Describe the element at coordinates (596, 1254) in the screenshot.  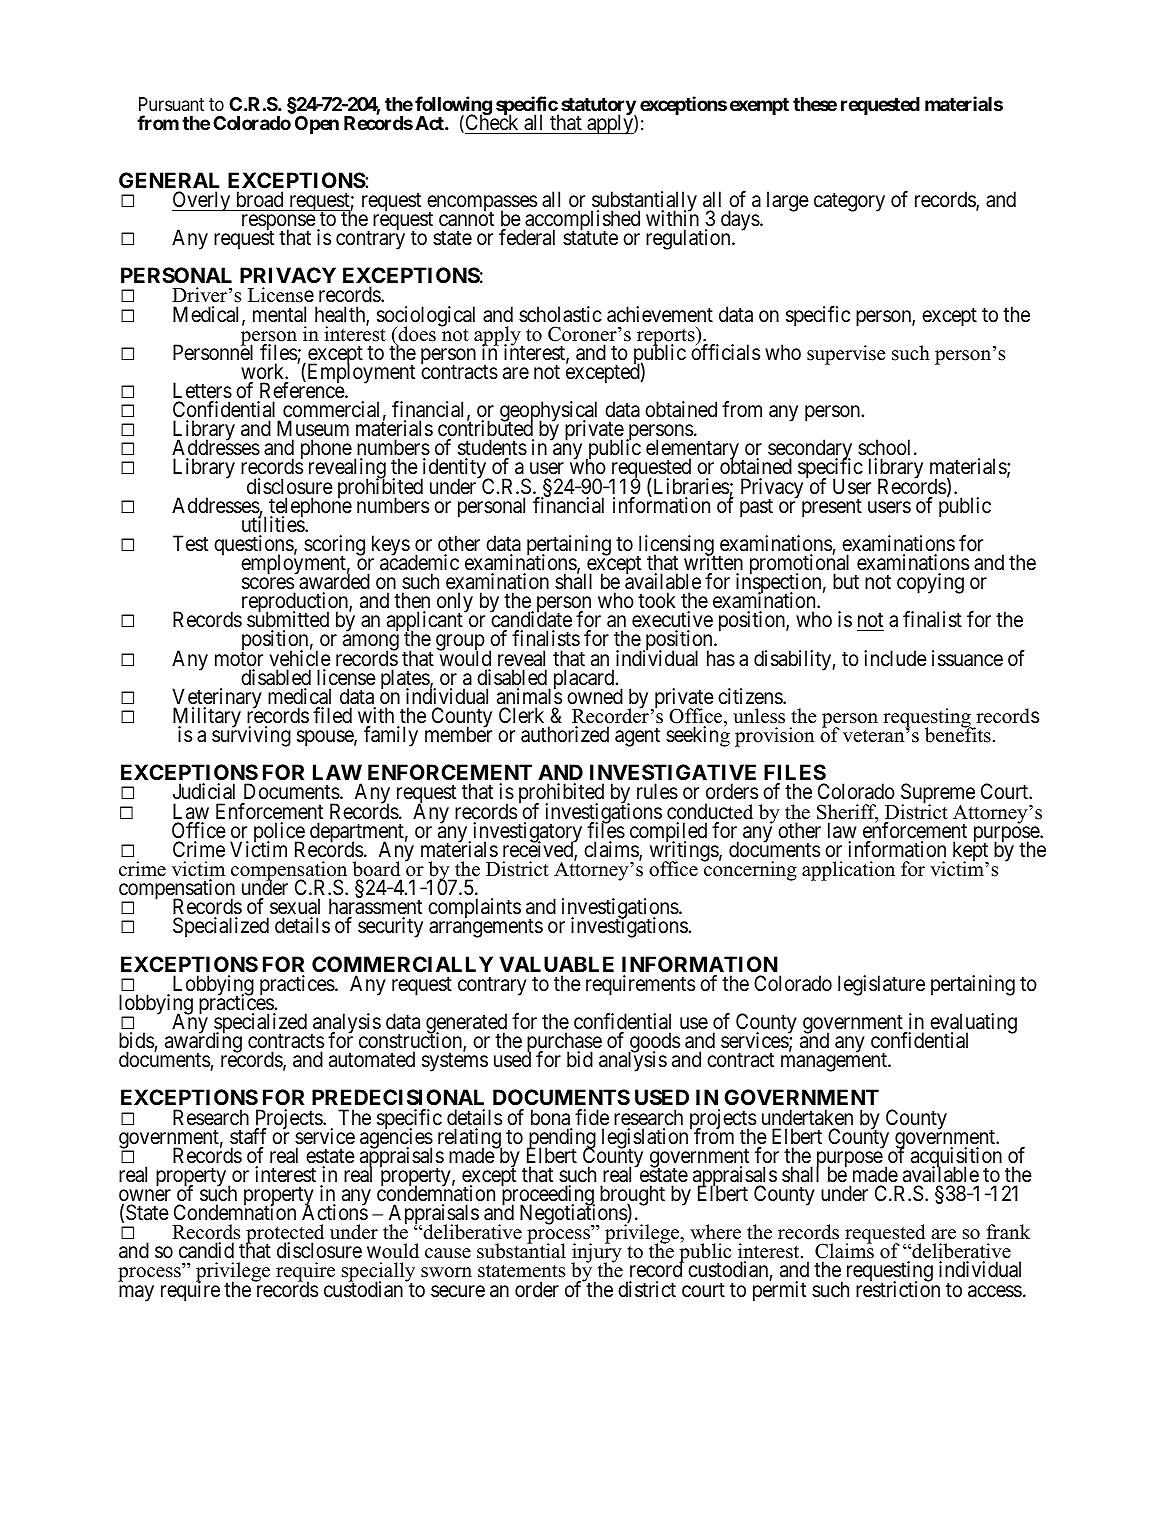
I see `injury` at that location.
